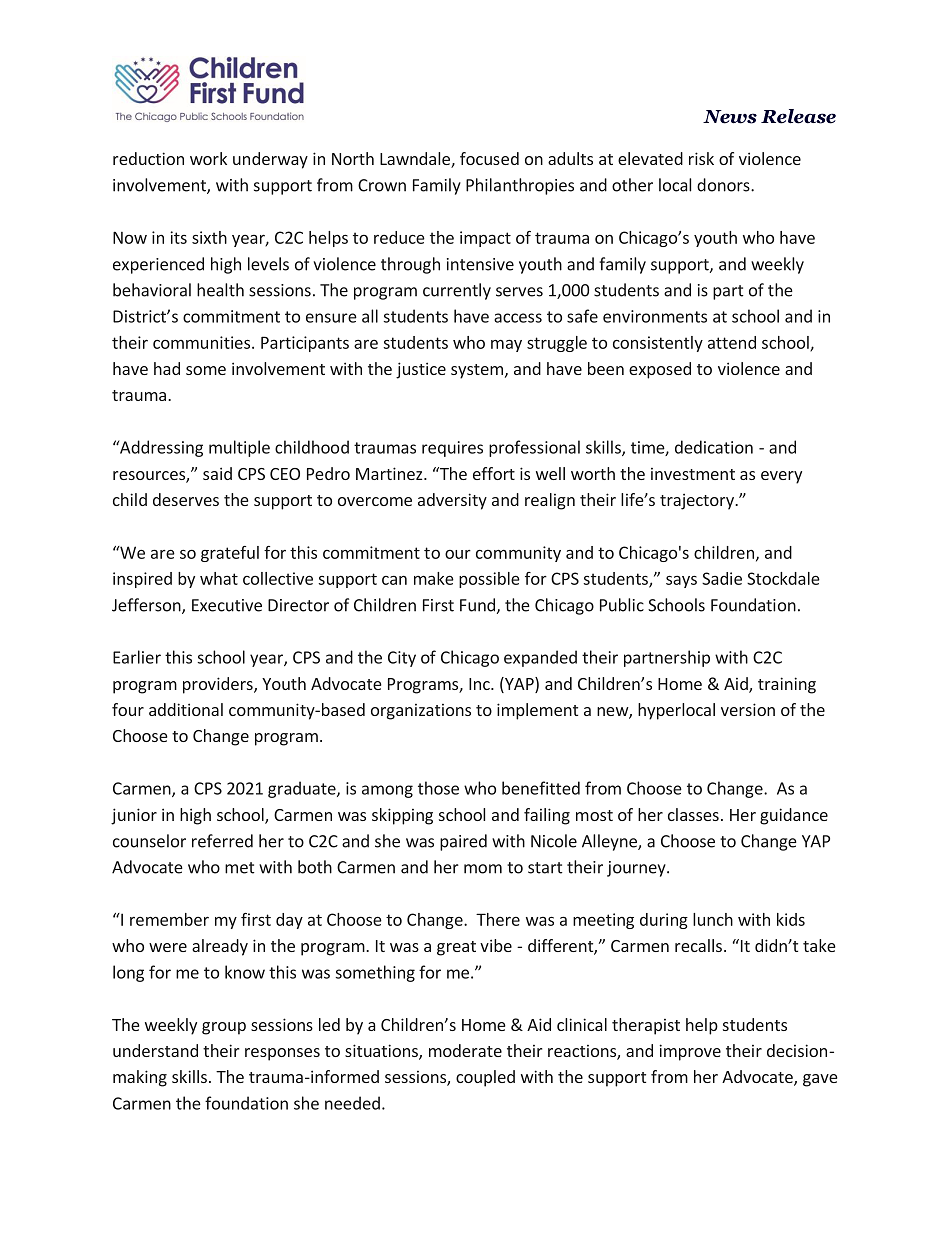  Describe the element at coordinates (208, 158) in the page. I see `work` at that location.
